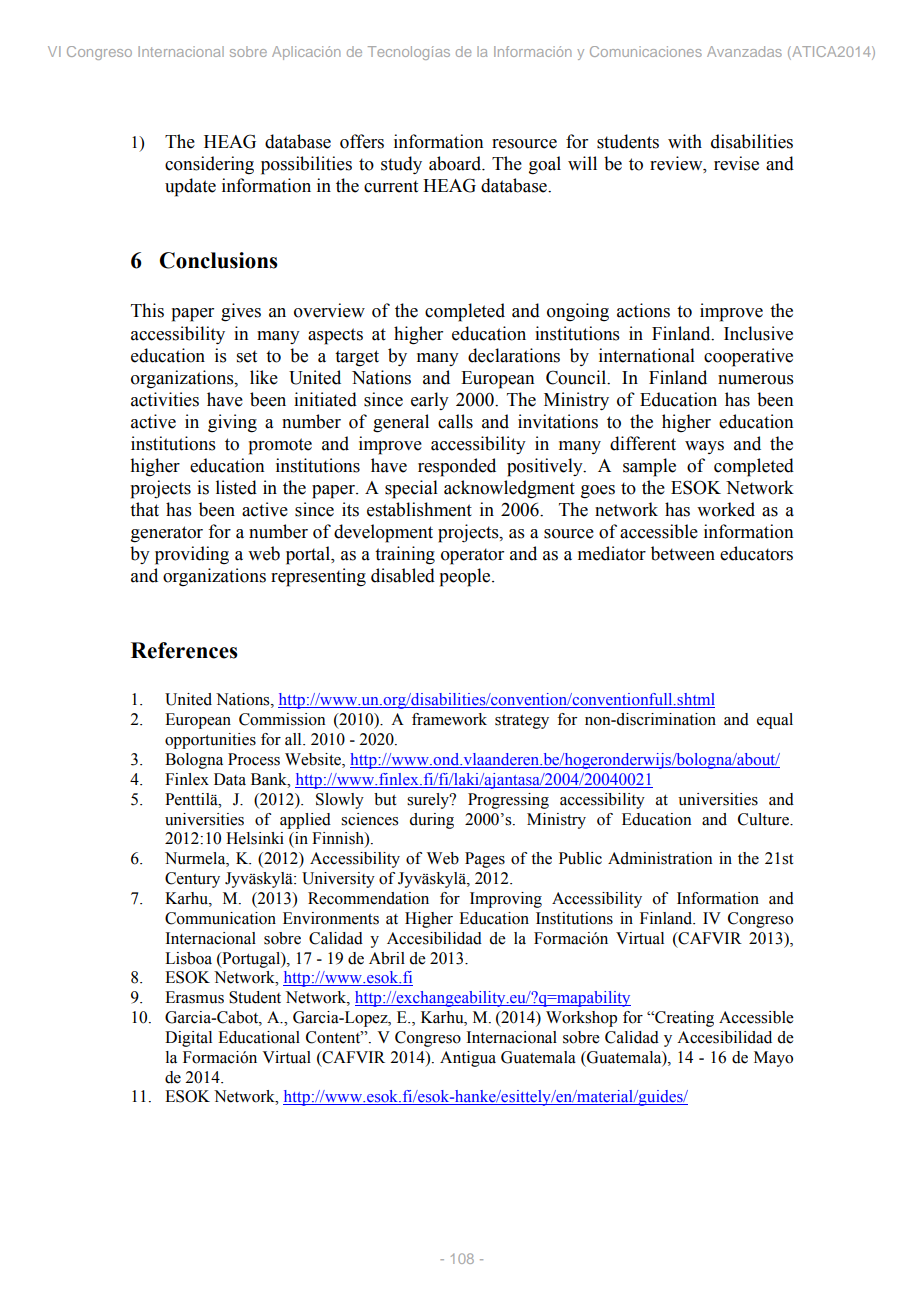  What do you see at coordinates (188, 1039) in the screenshot?
I see `Digital` at bounding box center [188, 1039].
